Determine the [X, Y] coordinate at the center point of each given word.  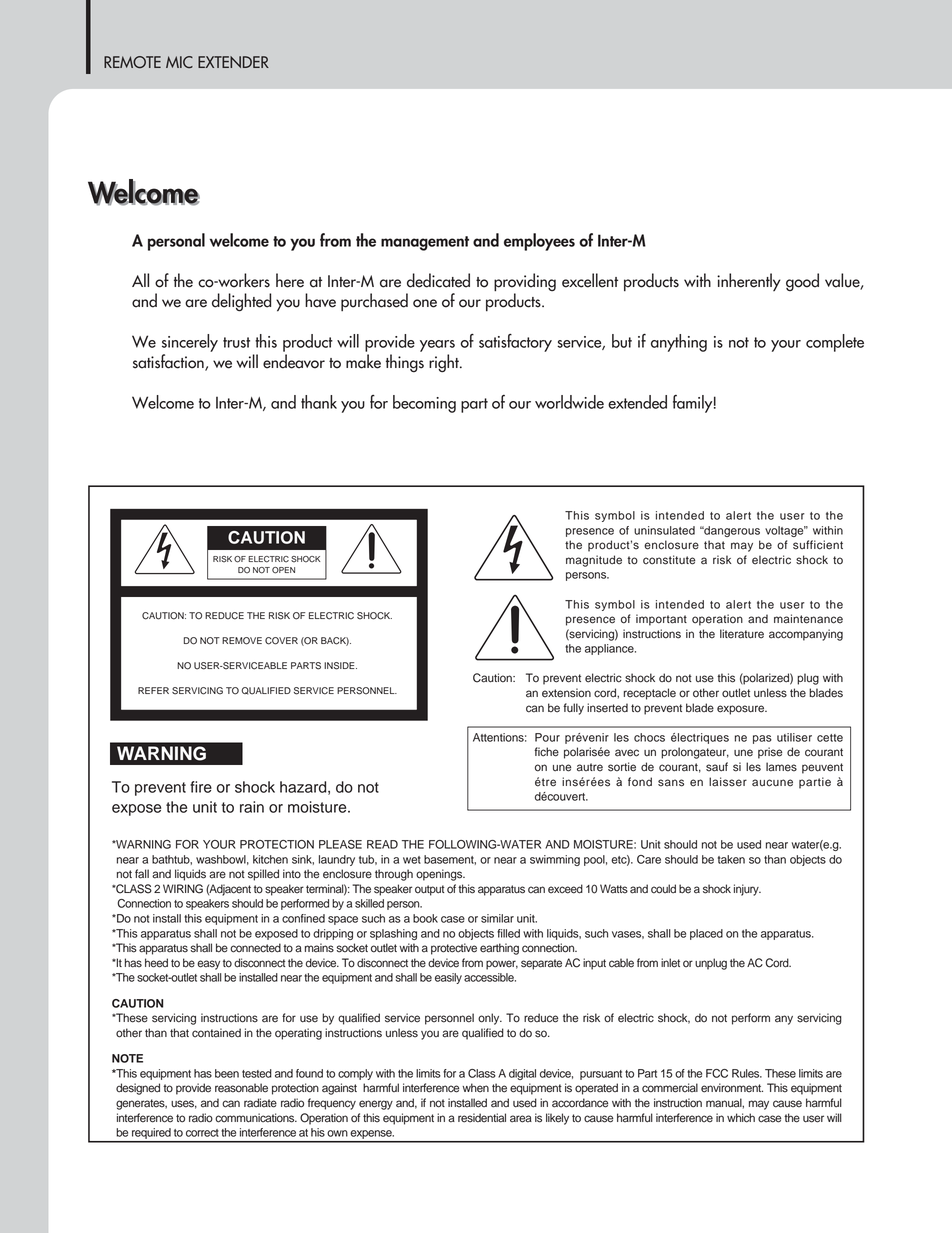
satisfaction [169, 362]
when [475, 1088]
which [741, 1118]
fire [201, 787]
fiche [546, 752]
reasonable [241, 1088]
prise [770, 753]
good [802, 282]
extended [637, 402]
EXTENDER [233, 62]
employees [539, 242]
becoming [424, 404]
